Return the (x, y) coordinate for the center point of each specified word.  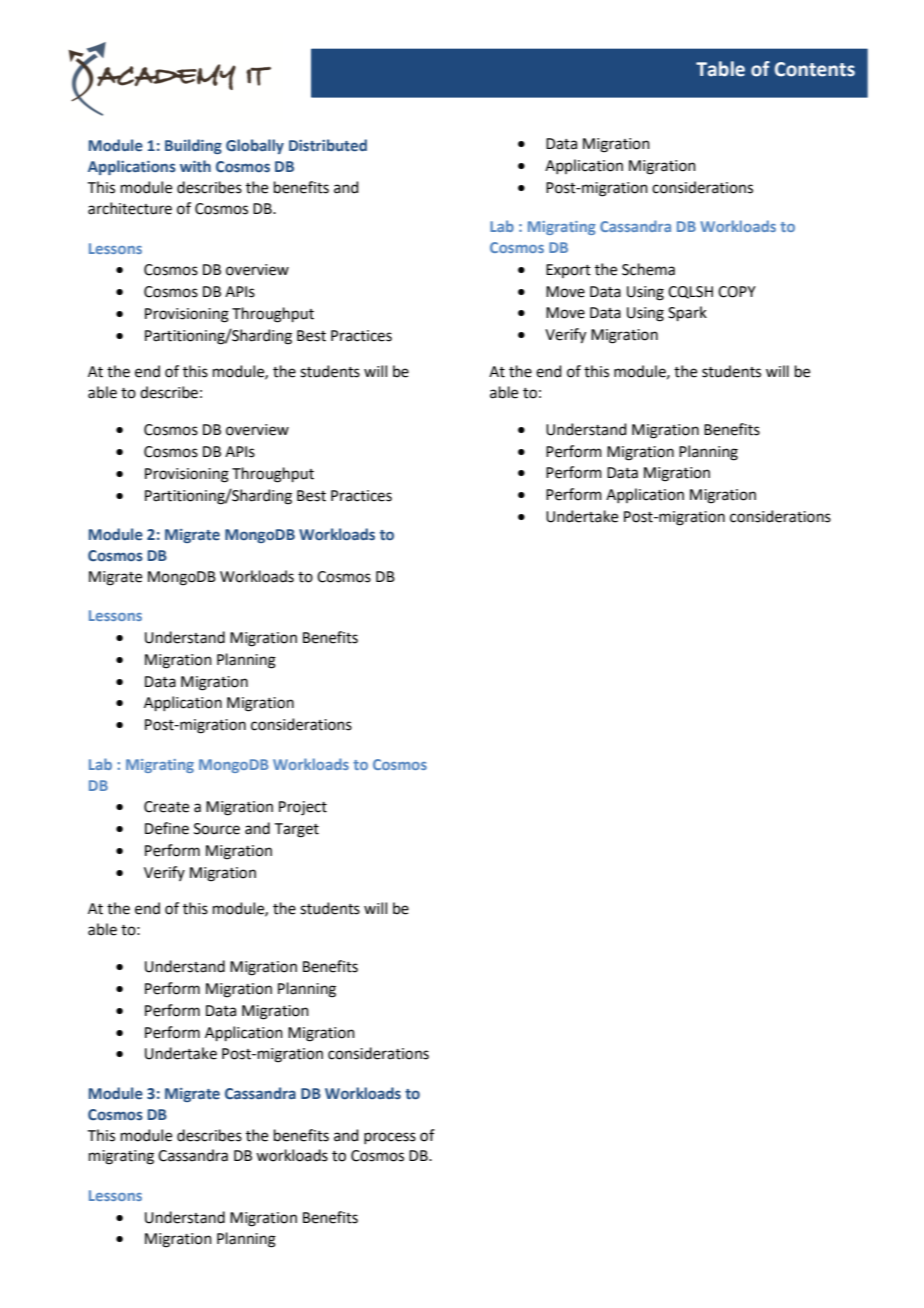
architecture (130, 208)
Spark (687, 313)
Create (166, 807)
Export (568, 271)
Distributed (328, 145)
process (390, 1138)
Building (193, 146)
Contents (815, 69)
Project (303, 808)
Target (297, 830)
